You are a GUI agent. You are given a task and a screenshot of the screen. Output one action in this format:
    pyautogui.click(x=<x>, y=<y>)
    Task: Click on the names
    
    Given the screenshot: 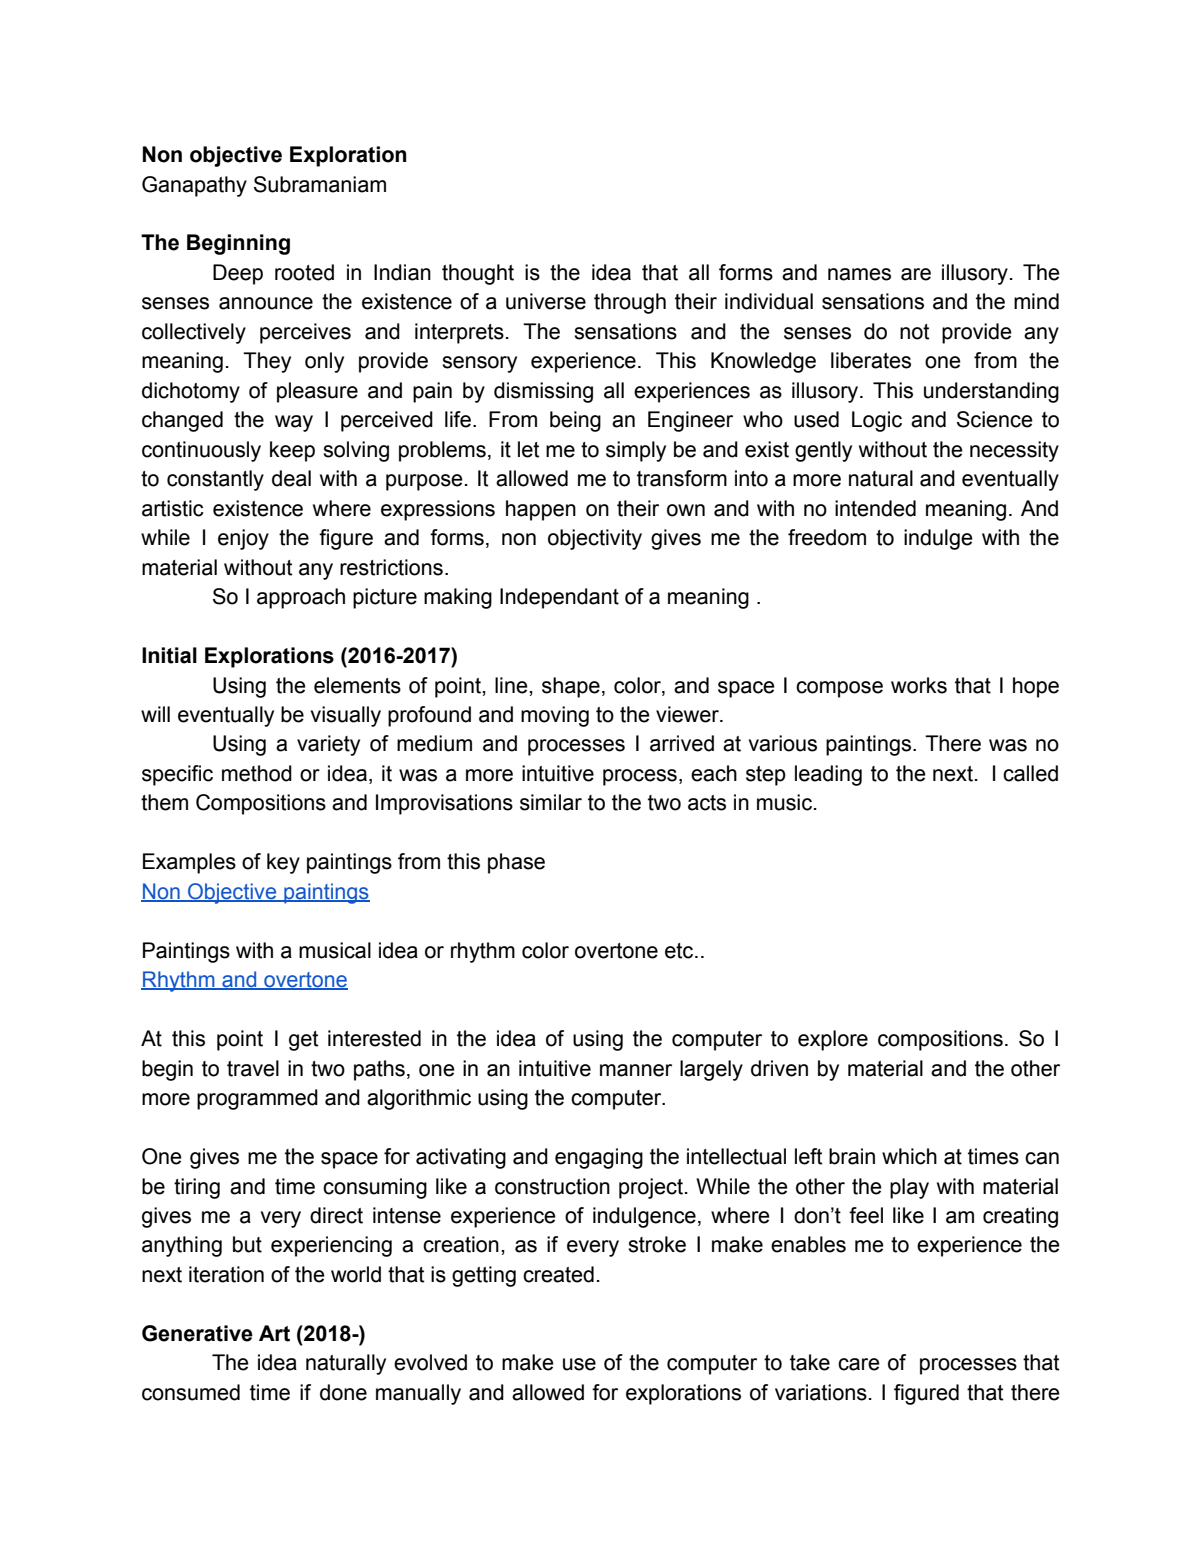 What is the action you would take?
    pyautogui.click(x=859, y=274)
